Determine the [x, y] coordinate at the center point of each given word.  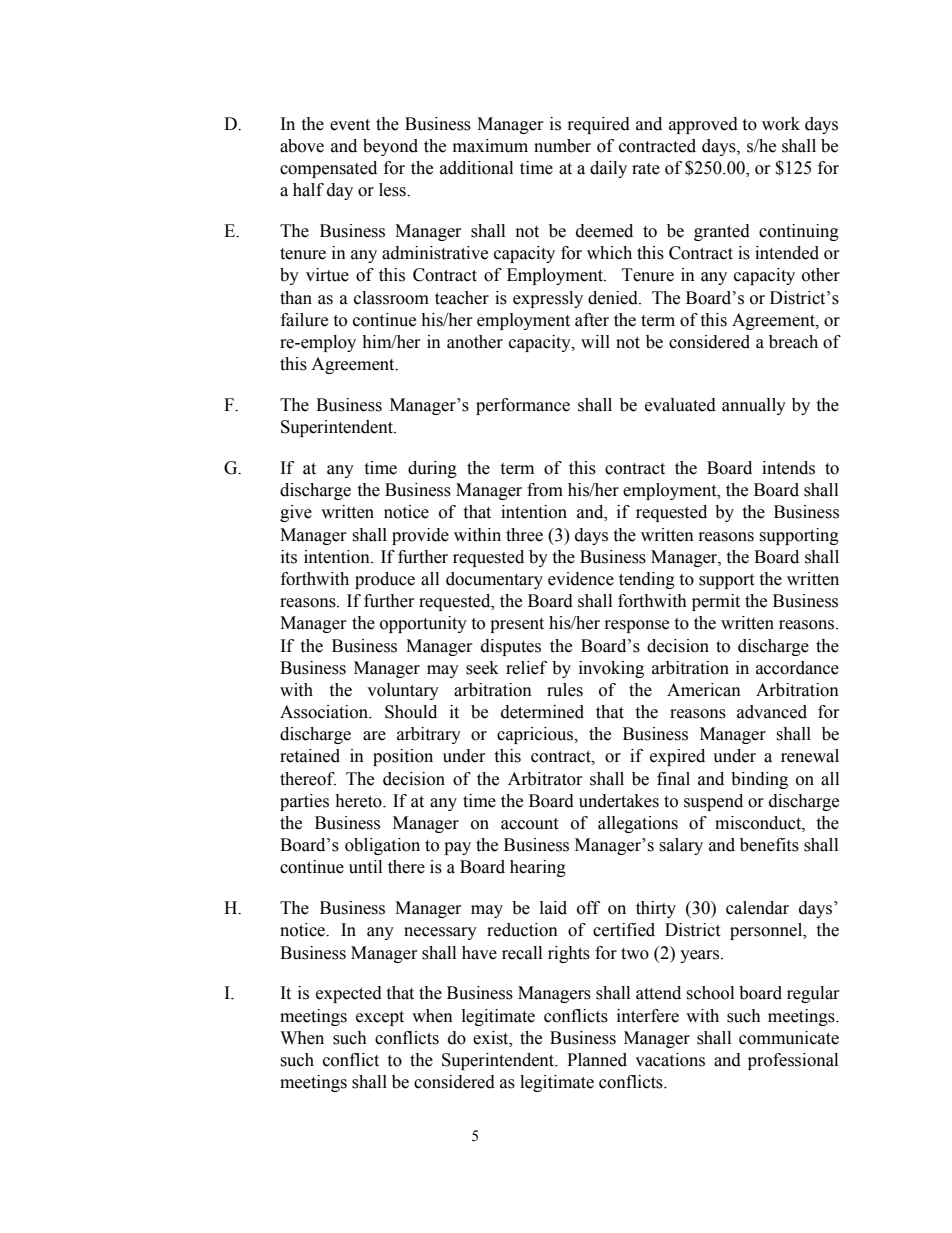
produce [385, 580]
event [350, 125]
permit [716, 602]
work [781, 124]
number [562, 146]
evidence [581, 579]
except [380, 1018]
